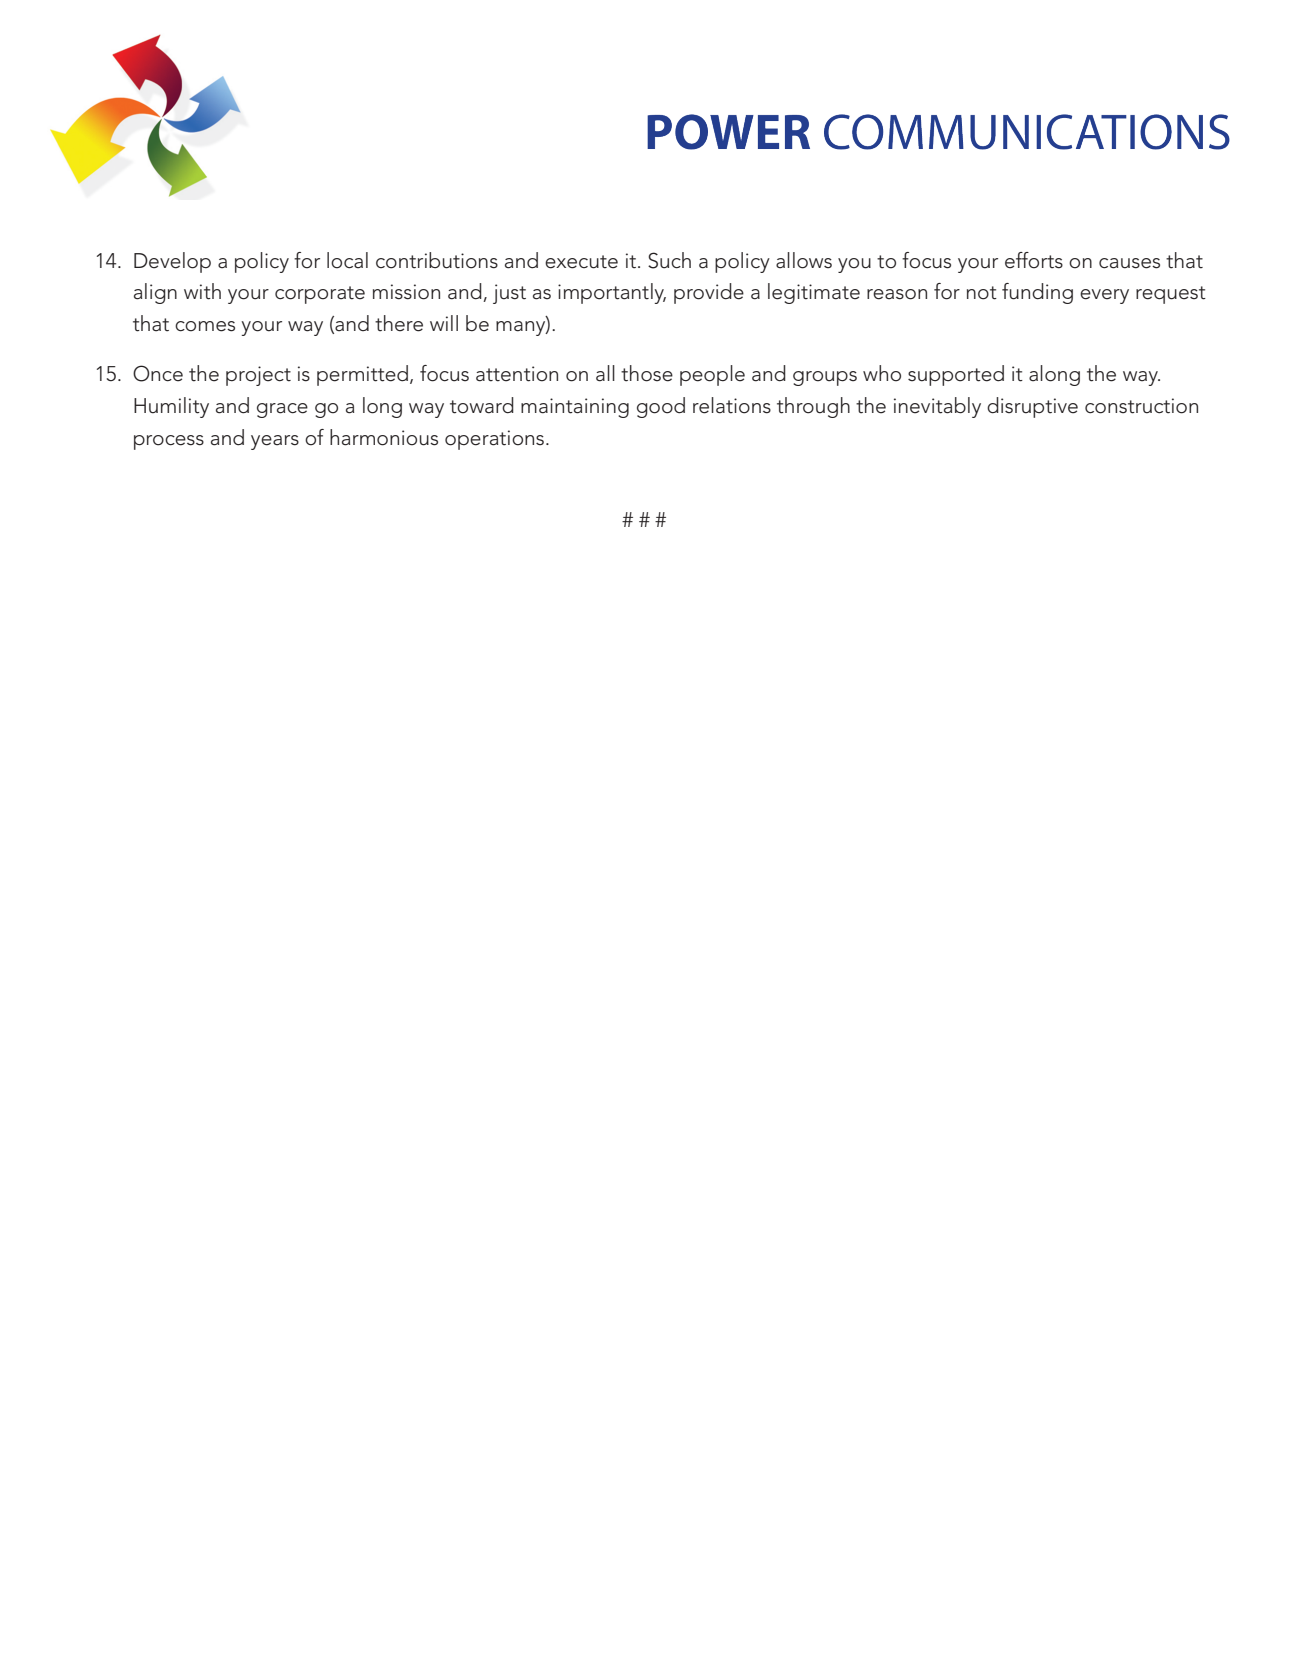 The image size is (1289, 1668). I want to click on every, so click(1104, 296).
